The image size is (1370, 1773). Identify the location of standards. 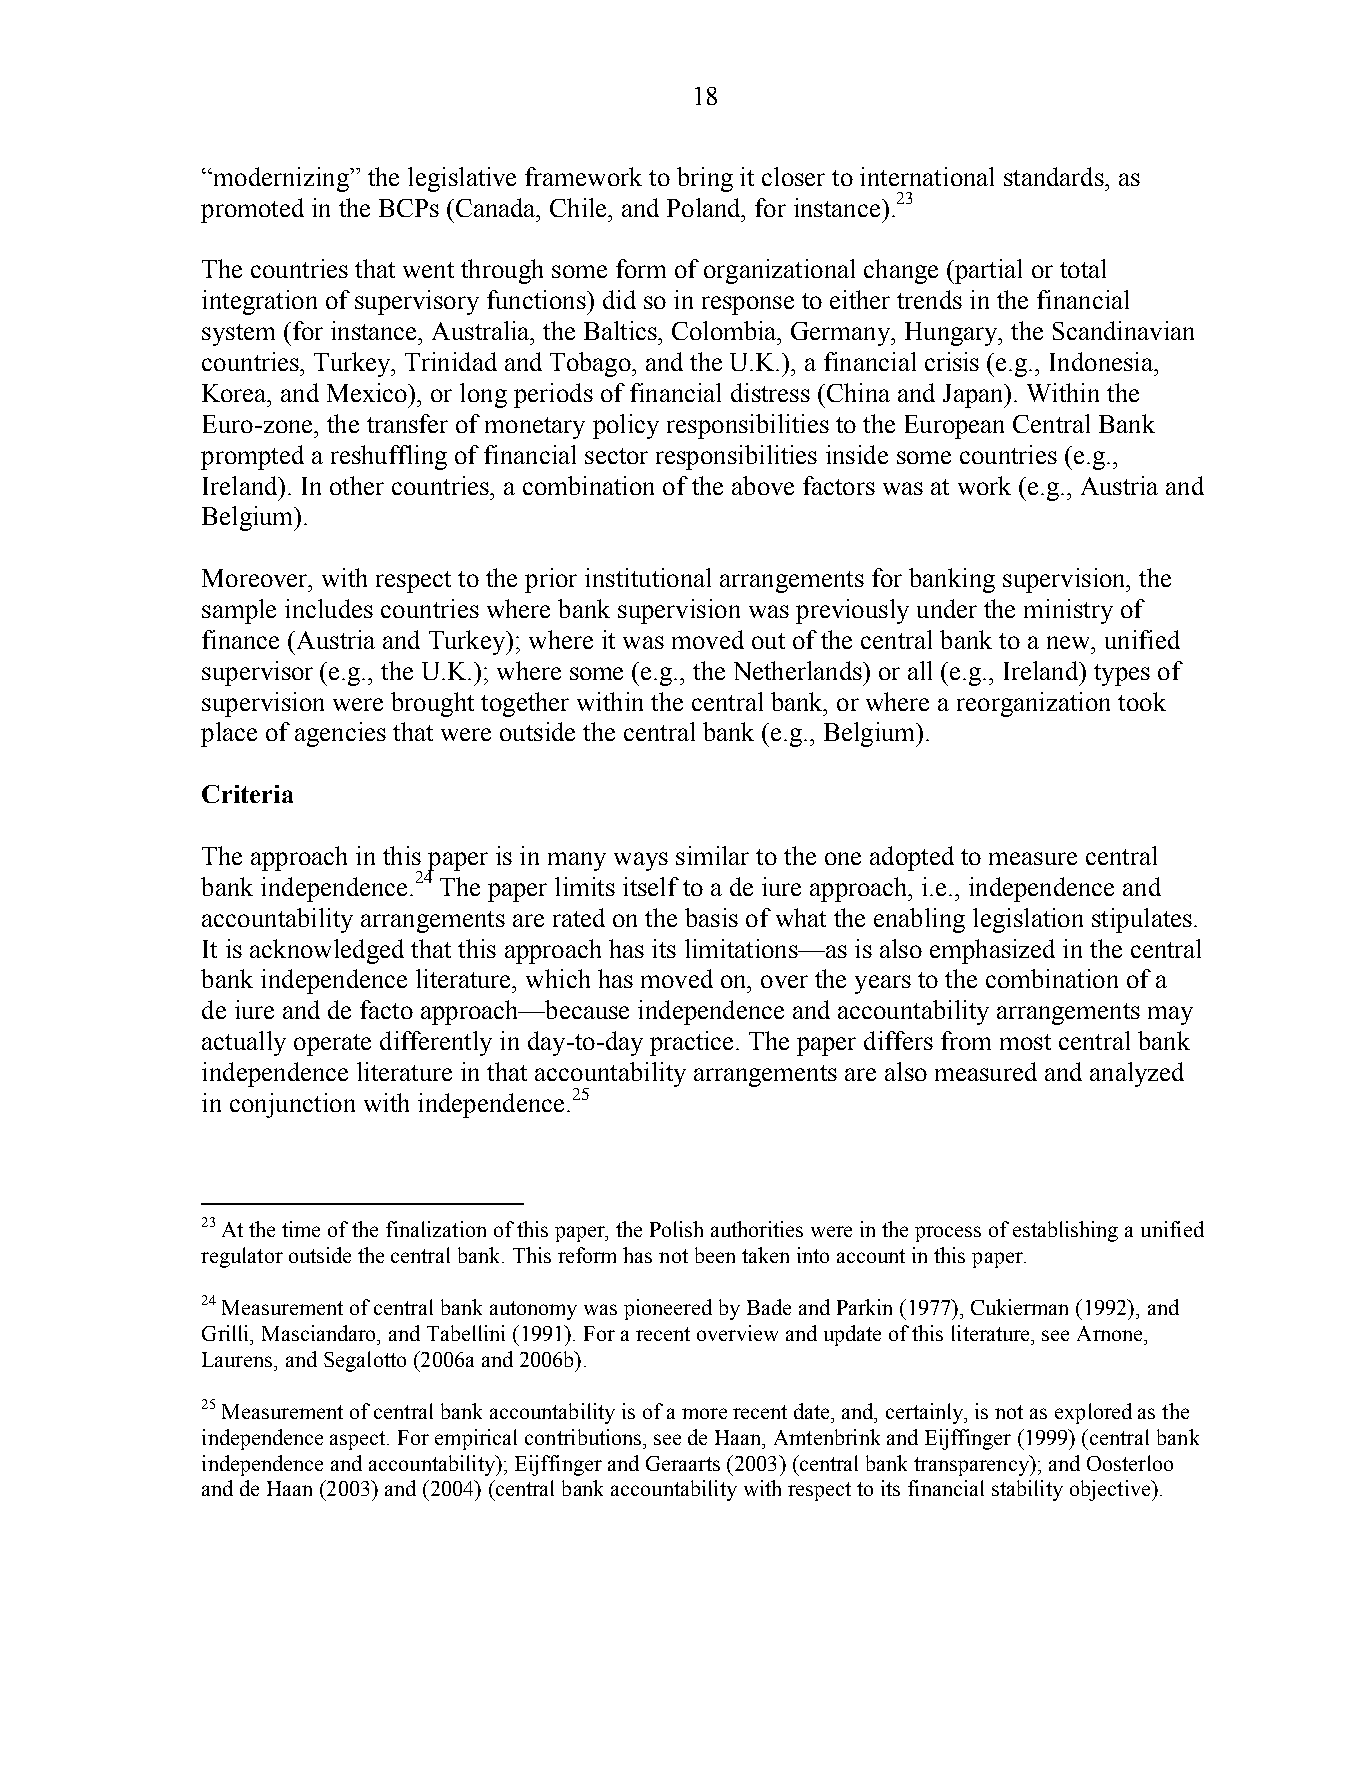
(1055, 176).
